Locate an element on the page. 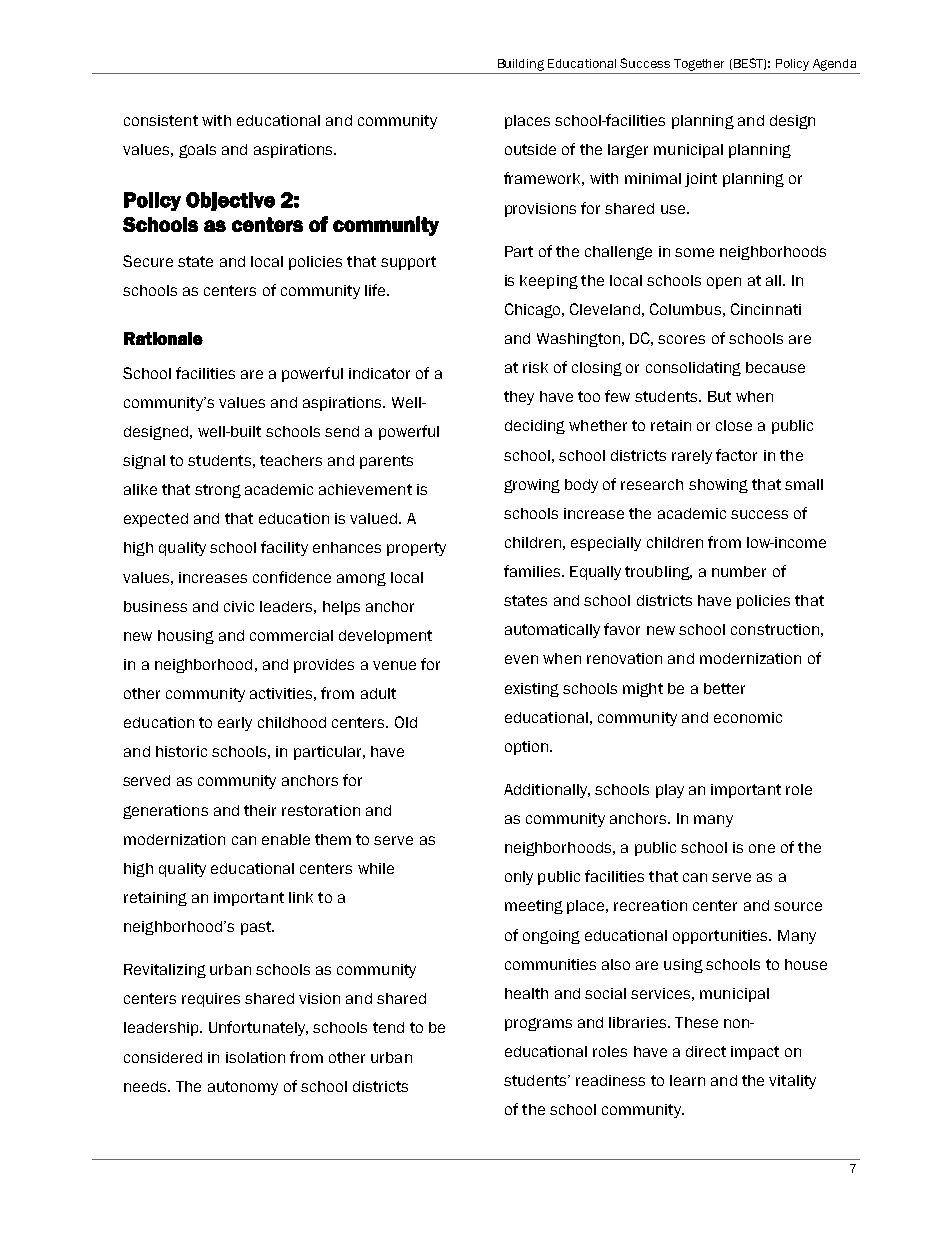 Image resolution: width=952 pixels, height=1233 pixels. programs is located at coordinates (538, 1024).
